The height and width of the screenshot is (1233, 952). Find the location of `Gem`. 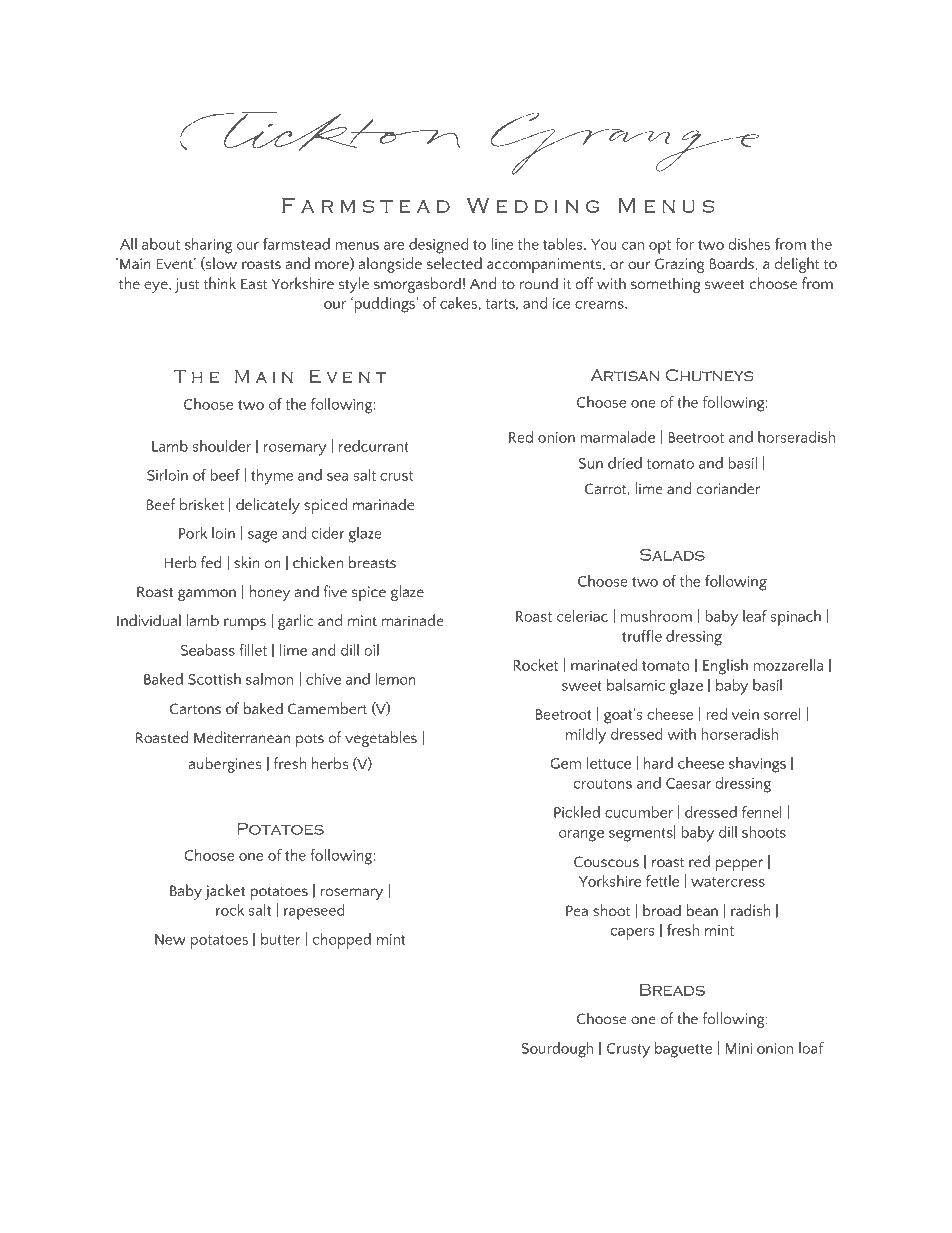

Gem is located at coordinates (566, 763).
